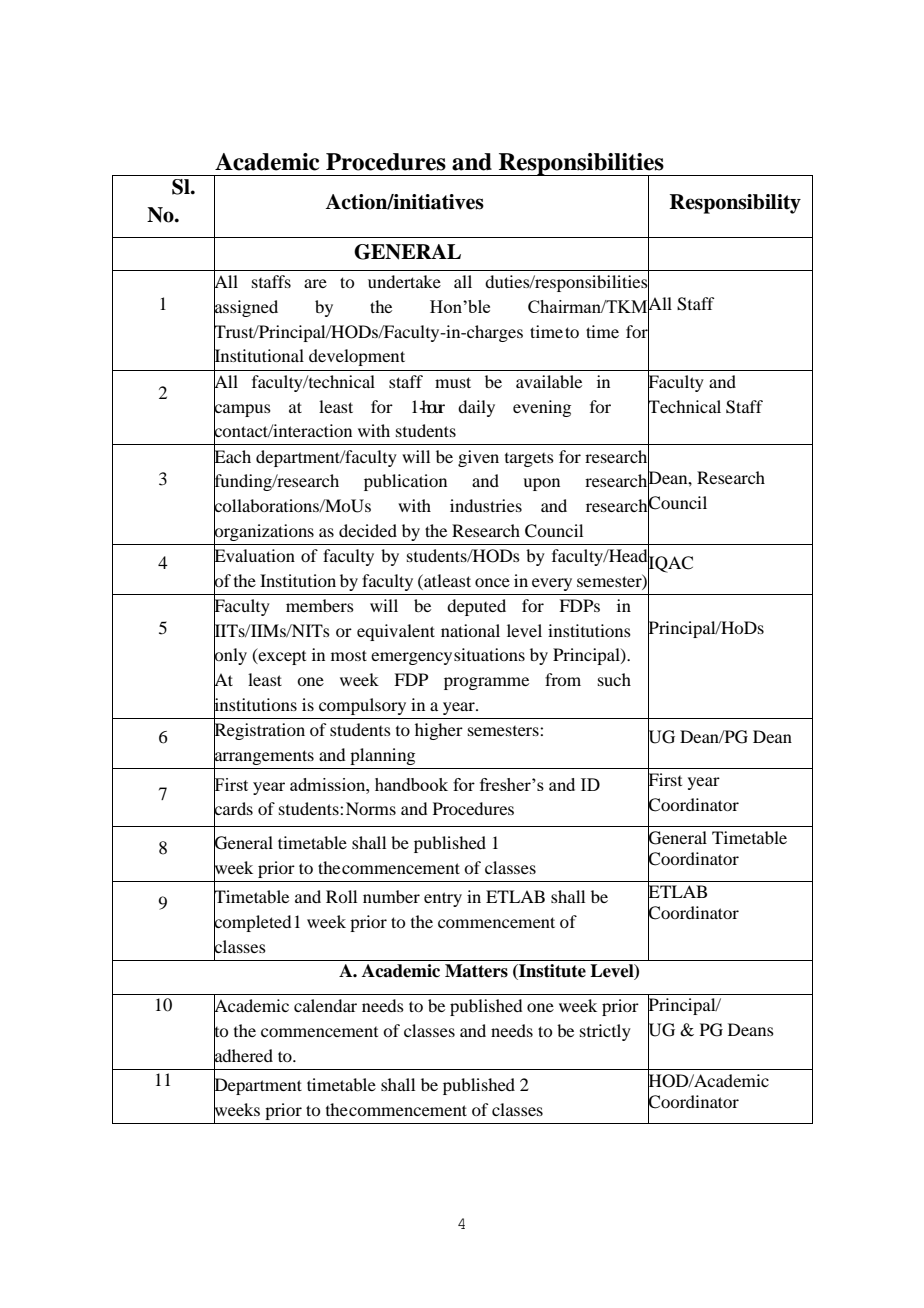 The height and width of the screenshot is (1308, 924). I want to click on Registration, so click(259, 732).
